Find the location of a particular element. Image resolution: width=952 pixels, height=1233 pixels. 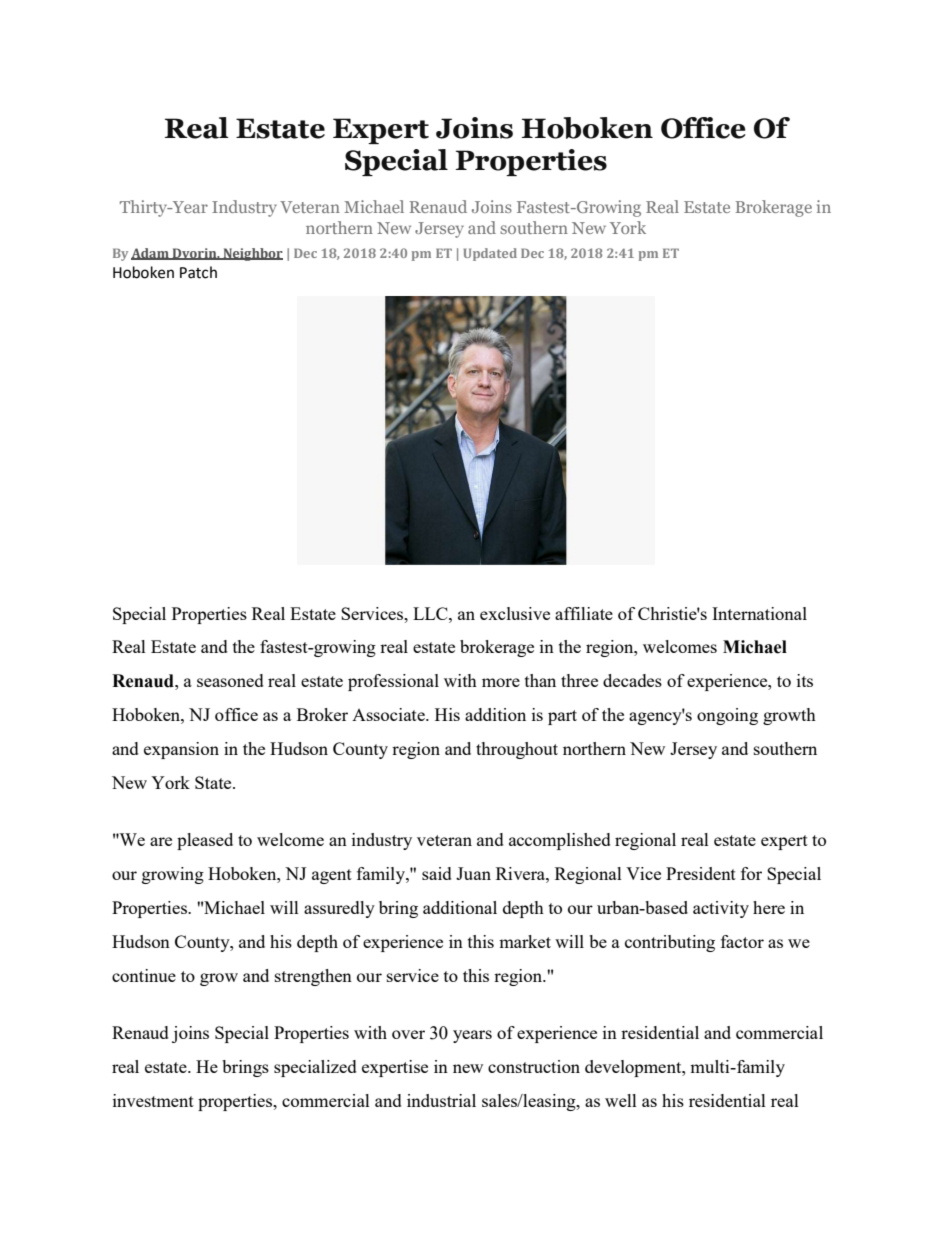

Neighbor is located at coordinates (252, 254).
